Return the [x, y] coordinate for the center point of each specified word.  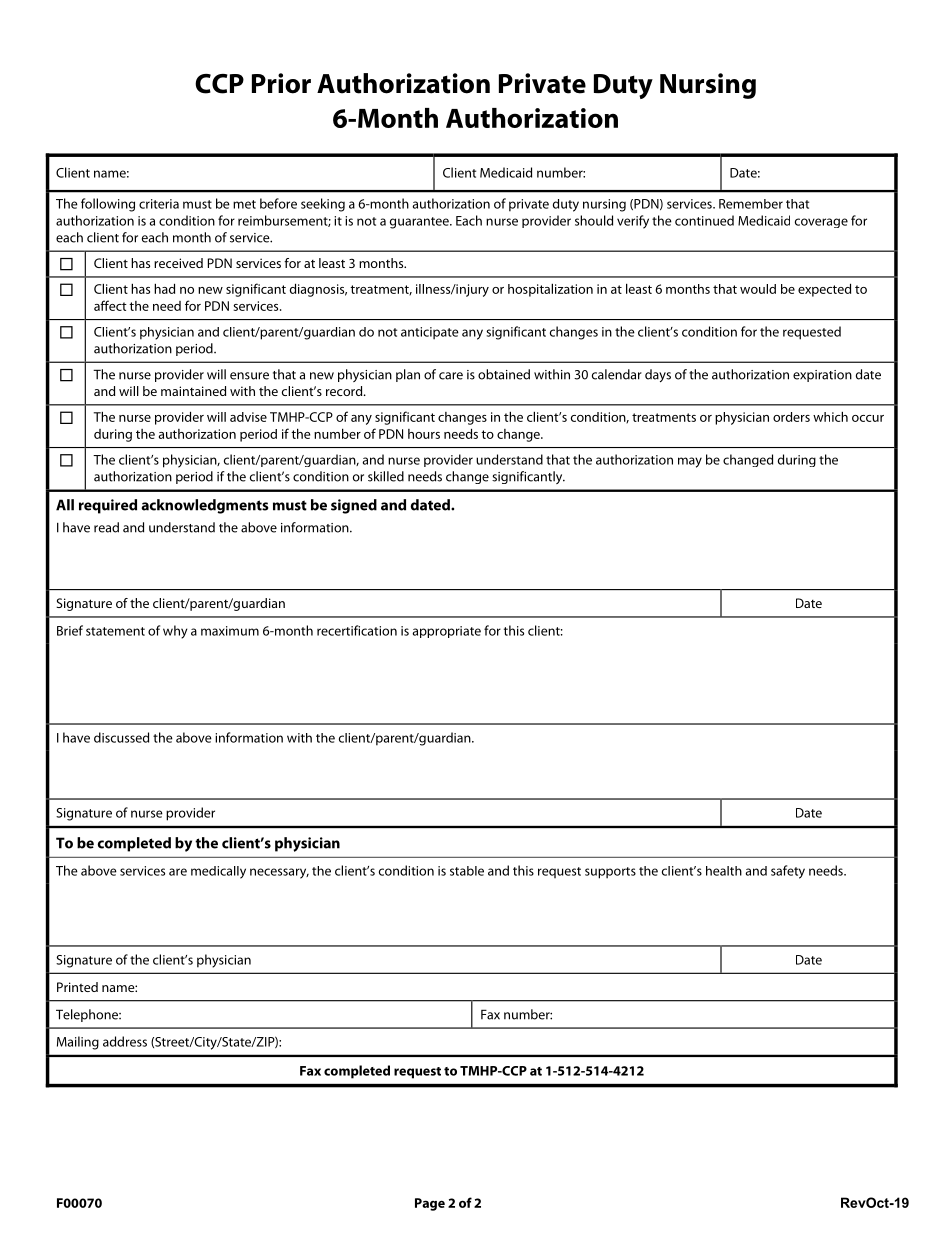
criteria [159, 204]
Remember [751, 204]
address [125, 1041]
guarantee [420, 223]
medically [218, 872]
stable [467, 871]
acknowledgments [205, 506]
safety [788, 872]
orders [791, 417]
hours [424, 434]
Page [430, 1204]
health [724, 871]
